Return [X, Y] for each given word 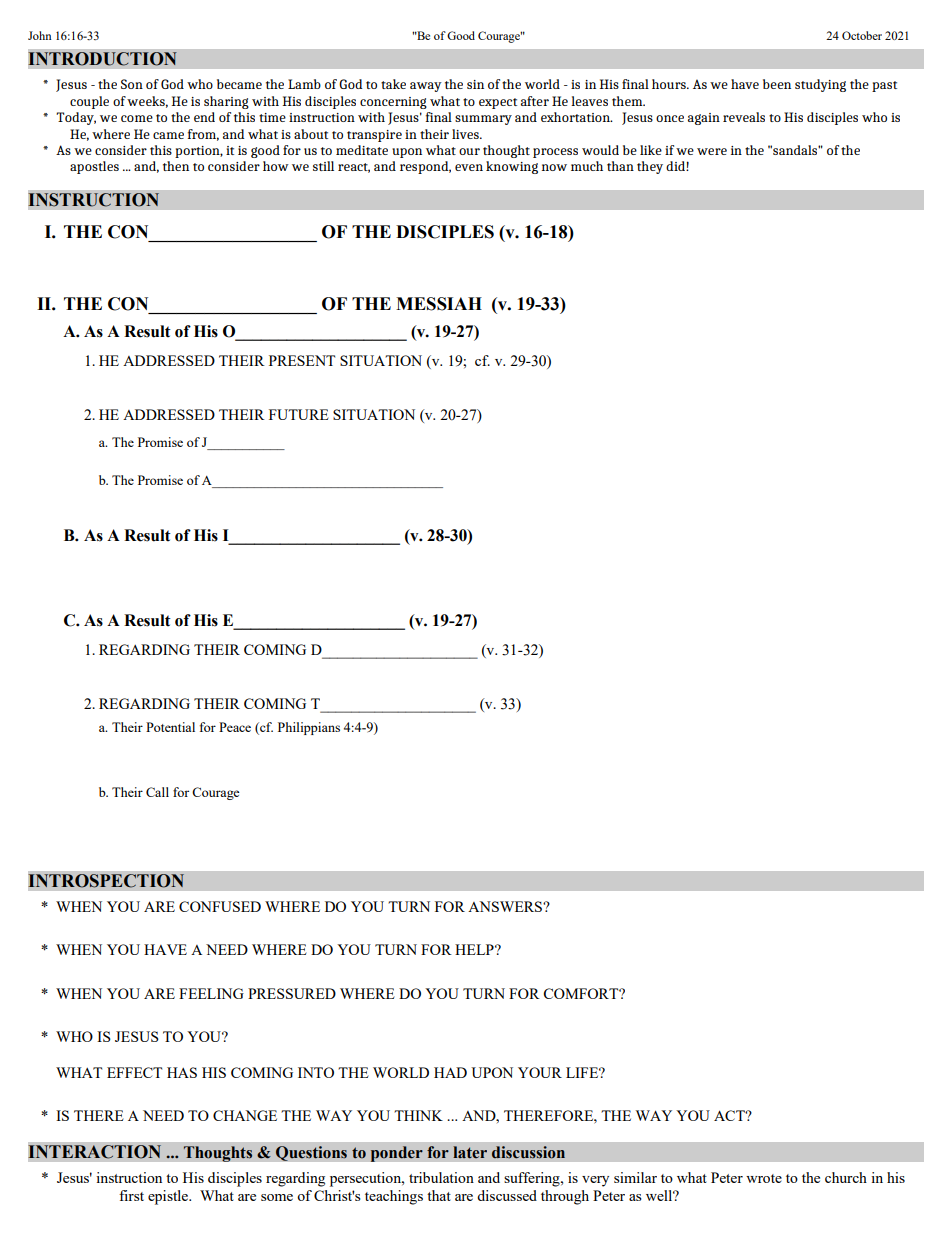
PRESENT [302, 360]
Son [132, 84]
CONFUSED [220, 906]
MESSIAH [439, 304]
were [712, 151]
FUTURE [299, 414]
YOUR [540, 1072]
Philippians [309, 728]
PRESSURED [292, 993]
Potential [170, 727]
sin [475, 84]
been [777, 84]
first [131, 1195]
